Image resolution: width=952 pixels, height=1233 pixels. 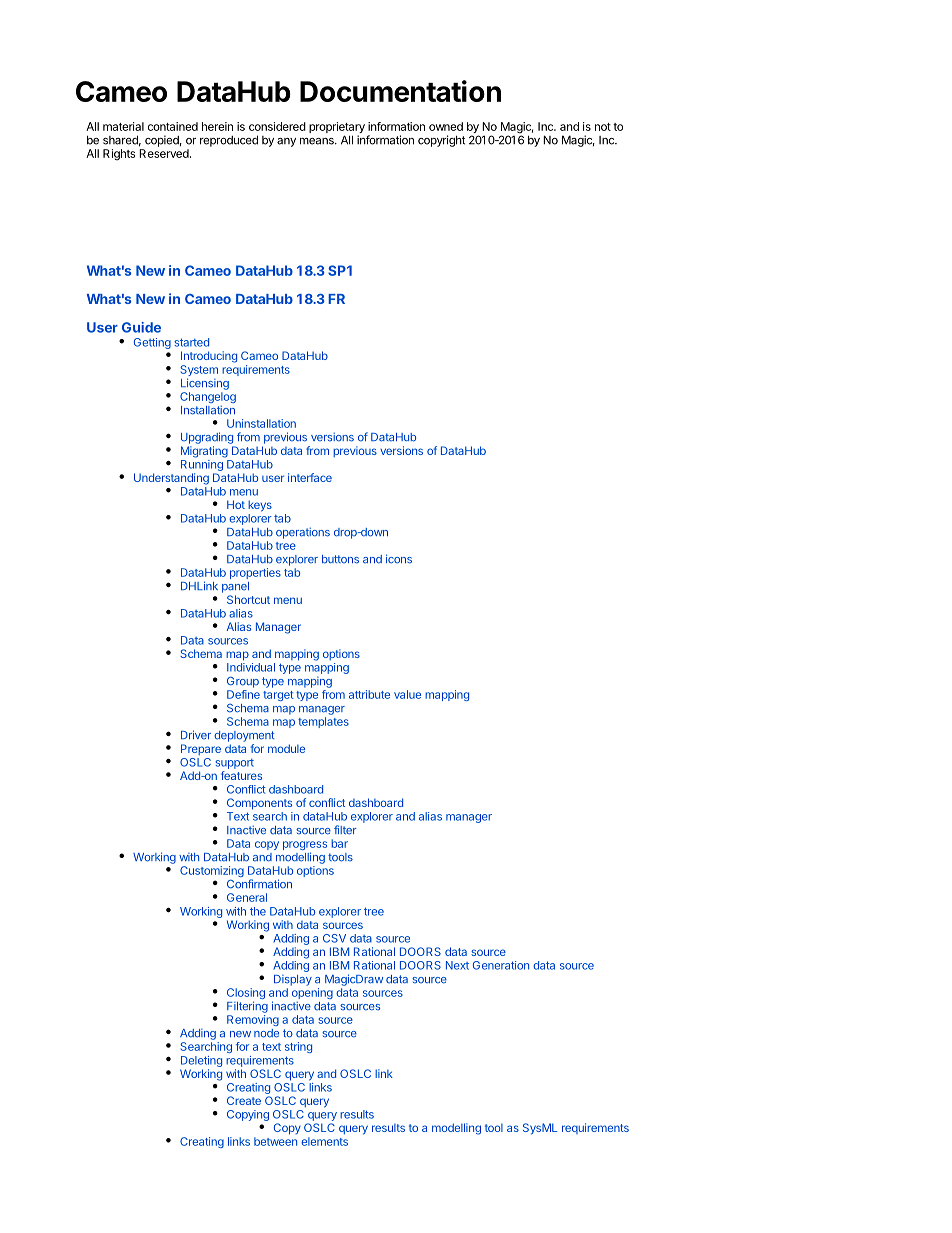 I want to click on Generation, so click(x=501, y=965).
